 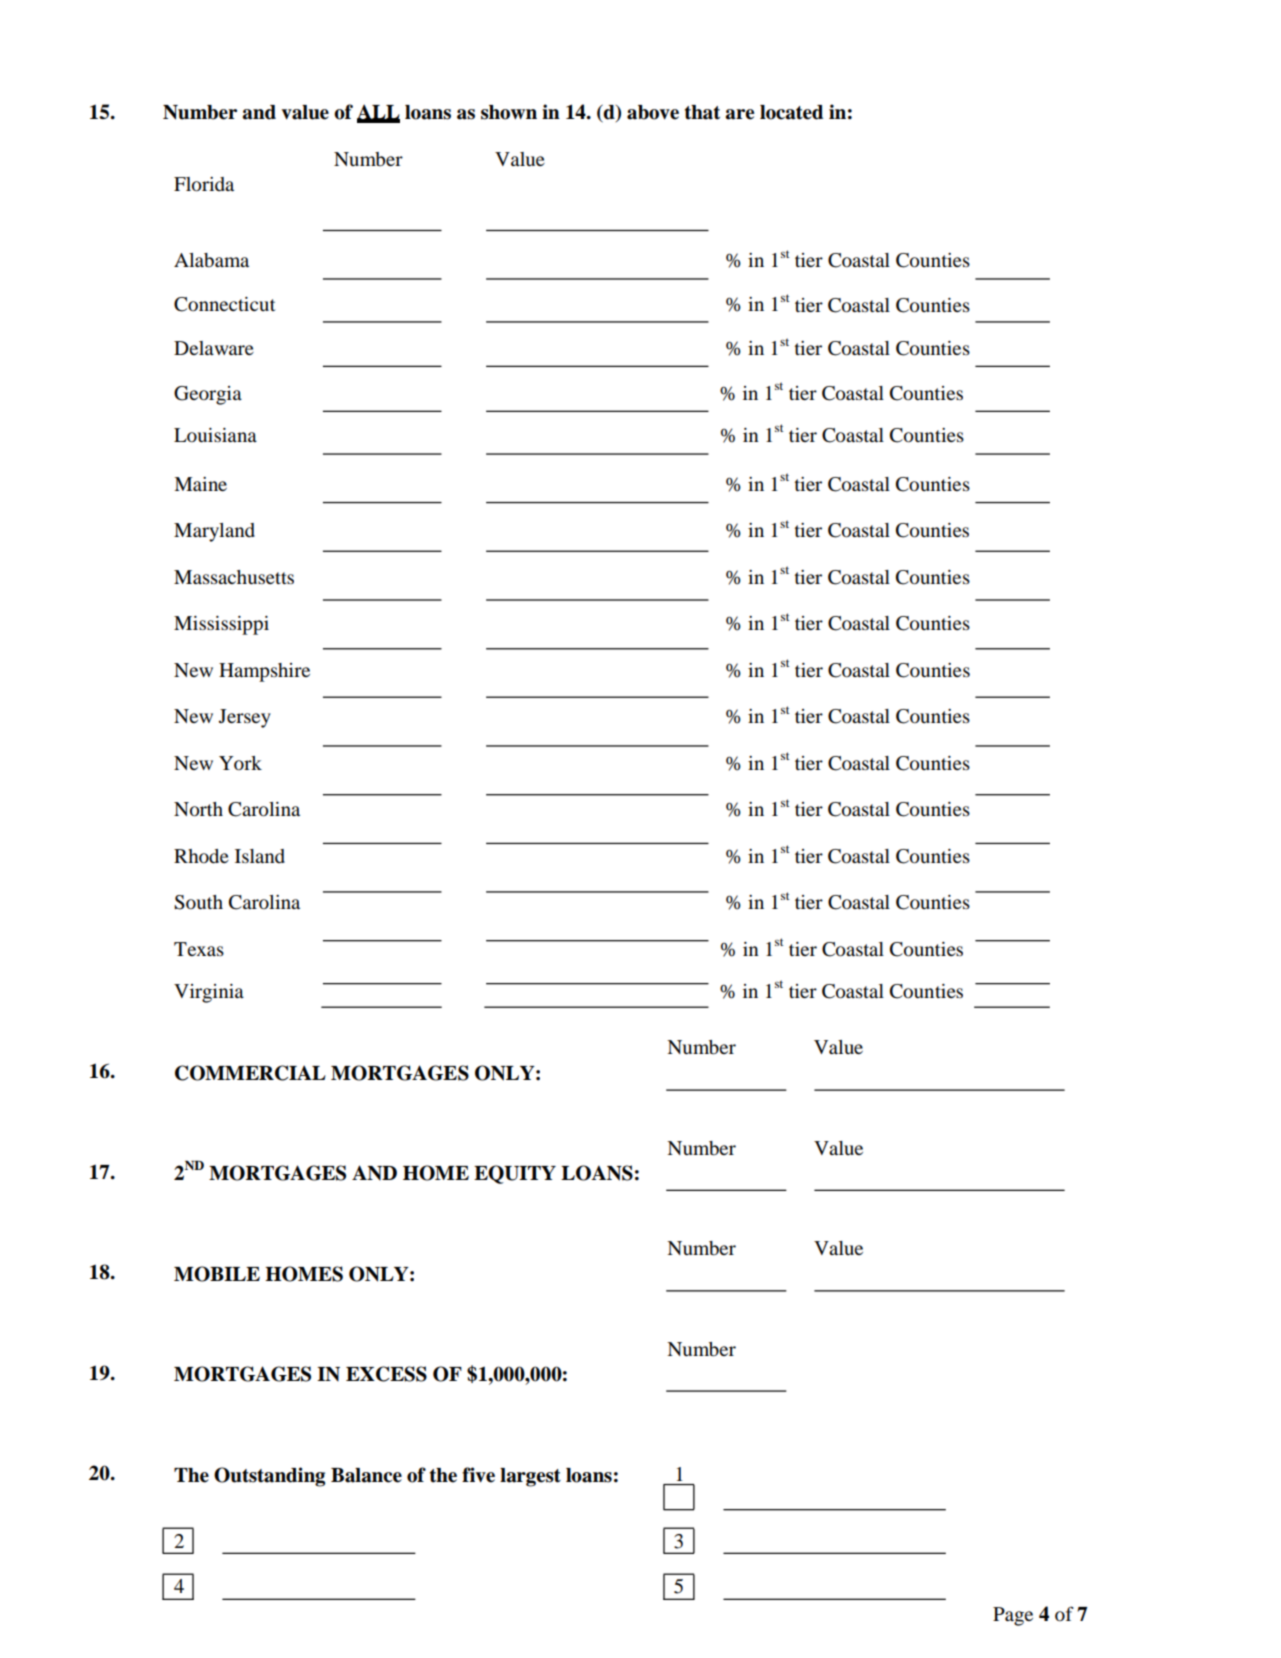 I want to click on located, so click(x=791, y=112).
